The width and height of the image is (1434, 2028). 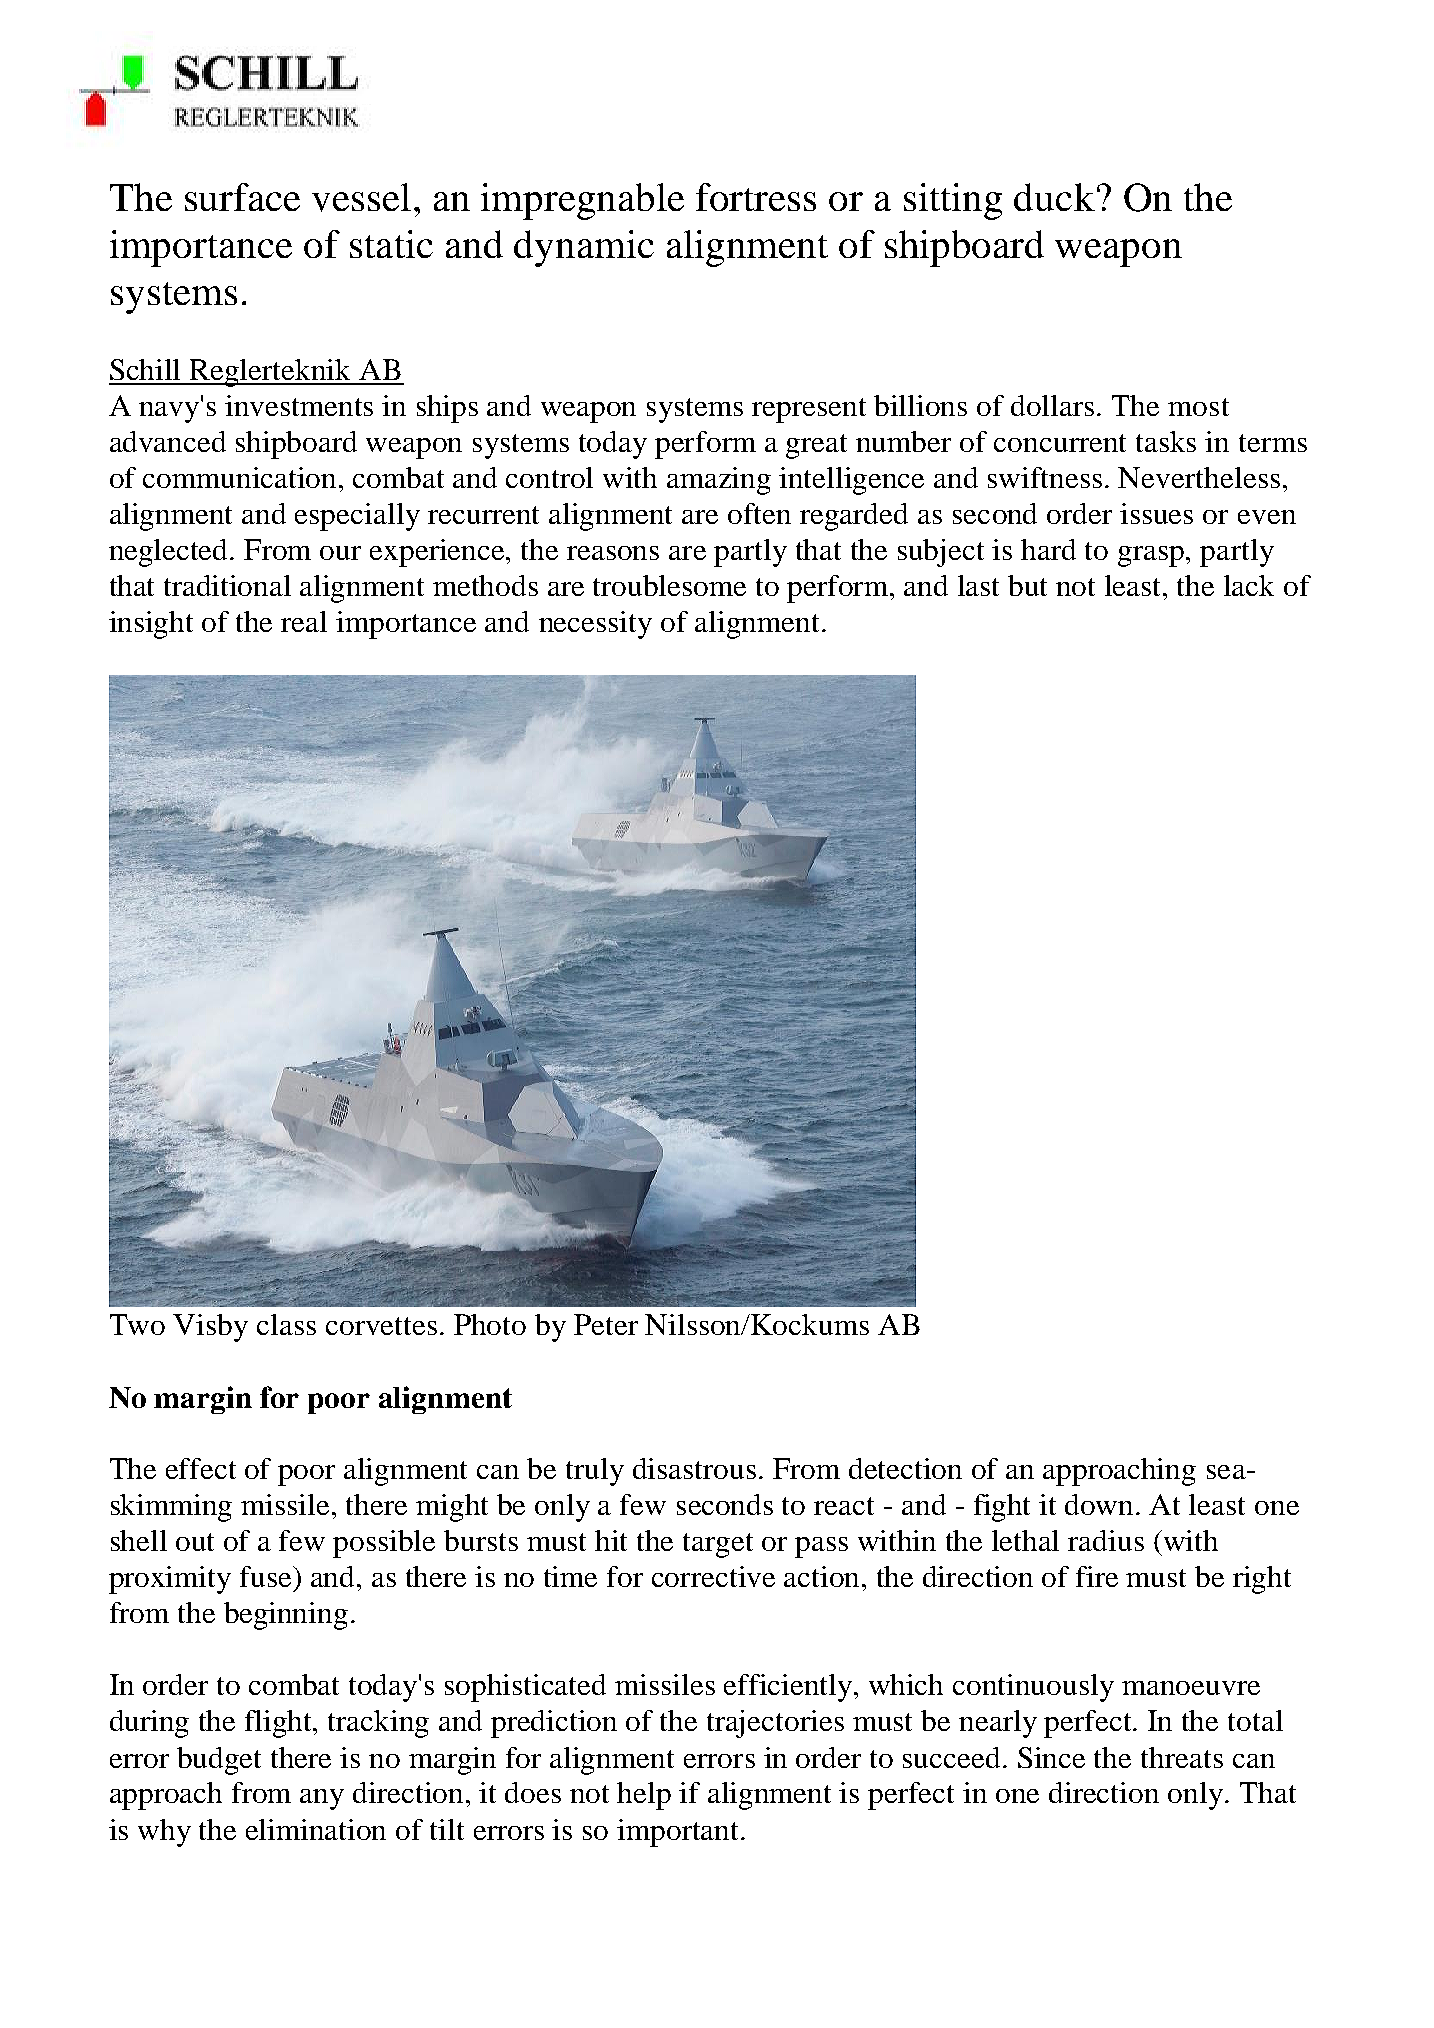 What do you see at coordinates (756, 197) in the image?
I see `fortress` at bounding box center [756, 197].
